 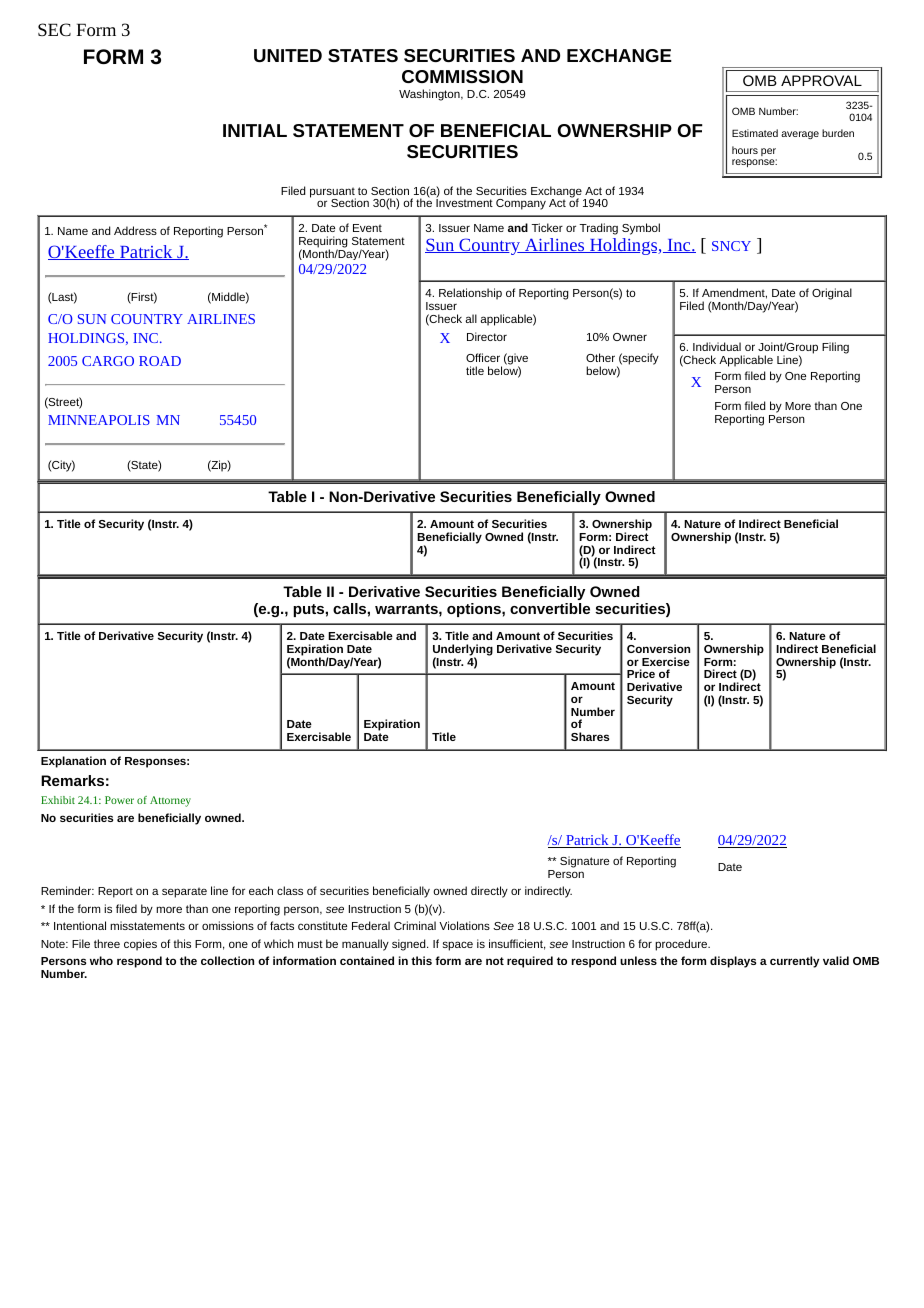 What do you see at coordinates (73, 762) in the screenshot?
I see `Explanation` at bounding box center [73, 762].
